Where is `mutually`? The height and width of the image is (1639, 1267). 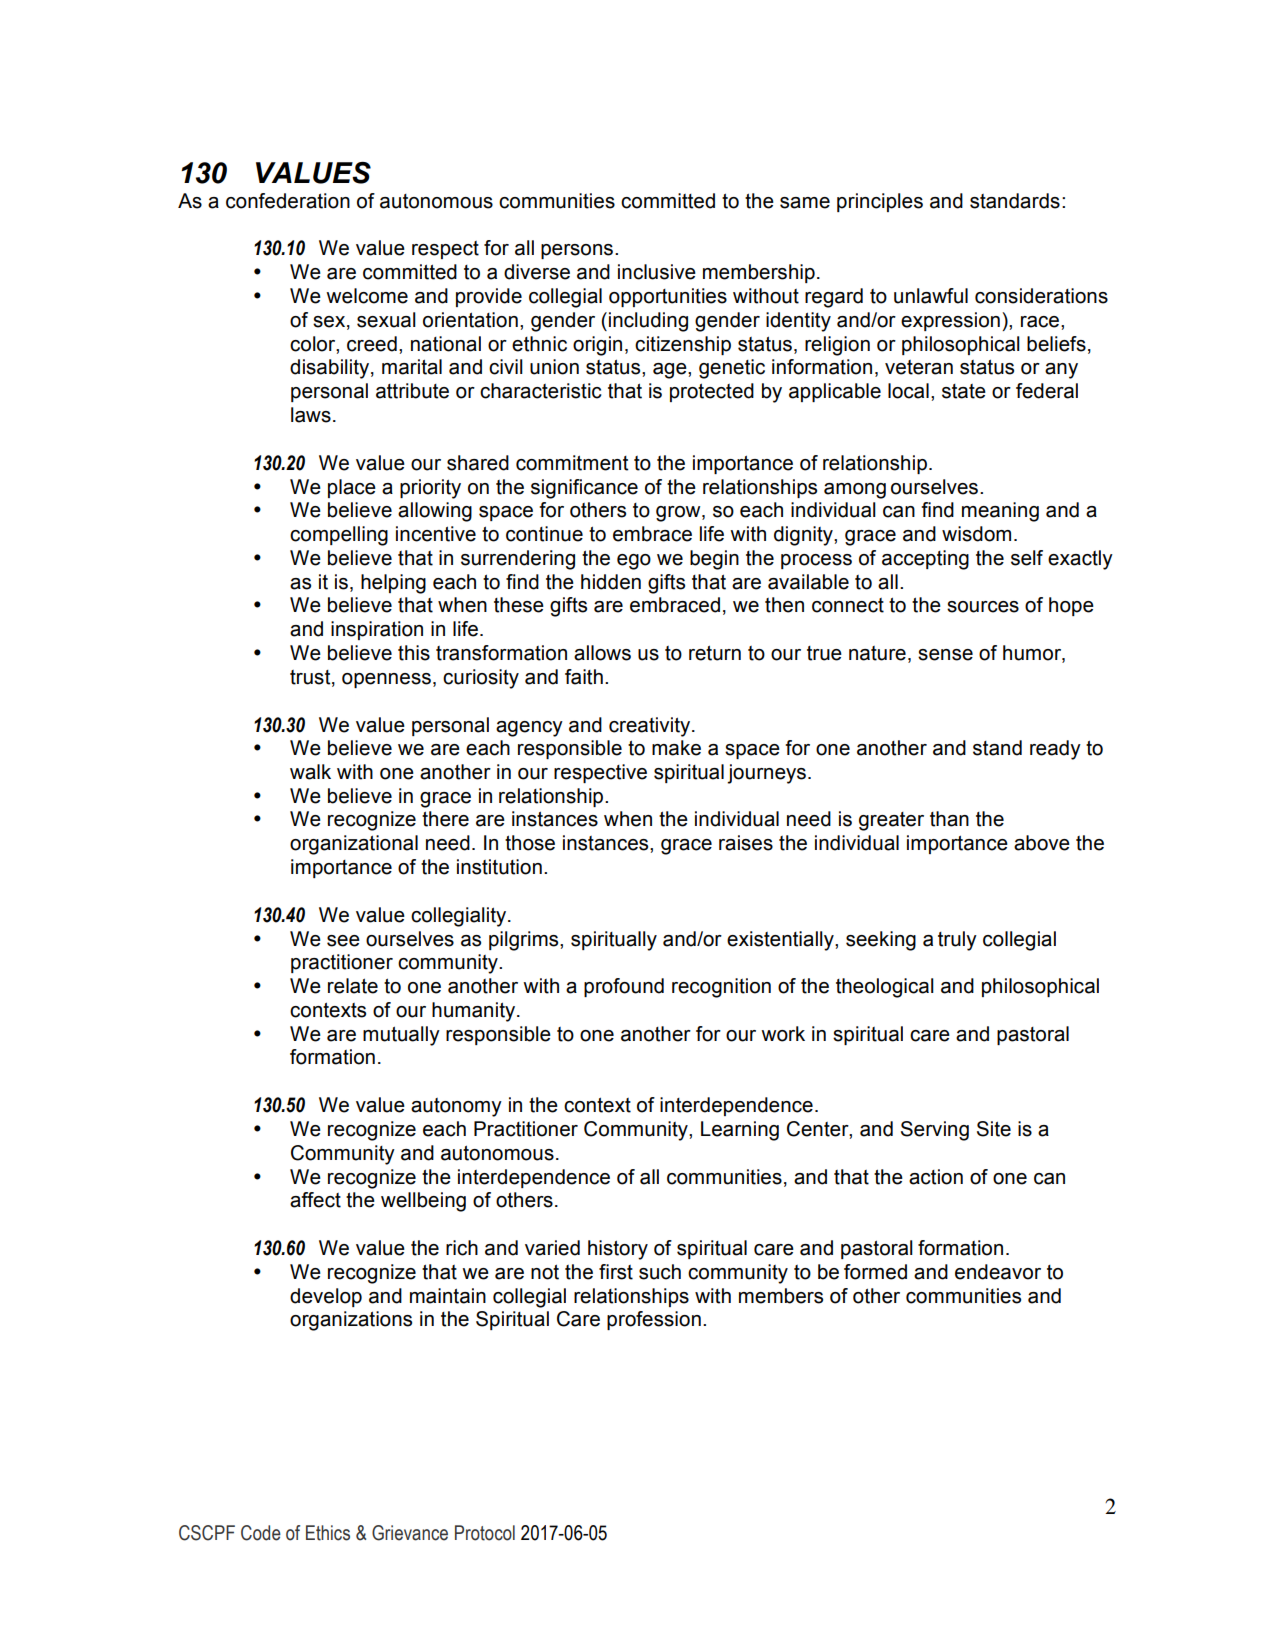 mutually is located at coordinates (401, 1036).
